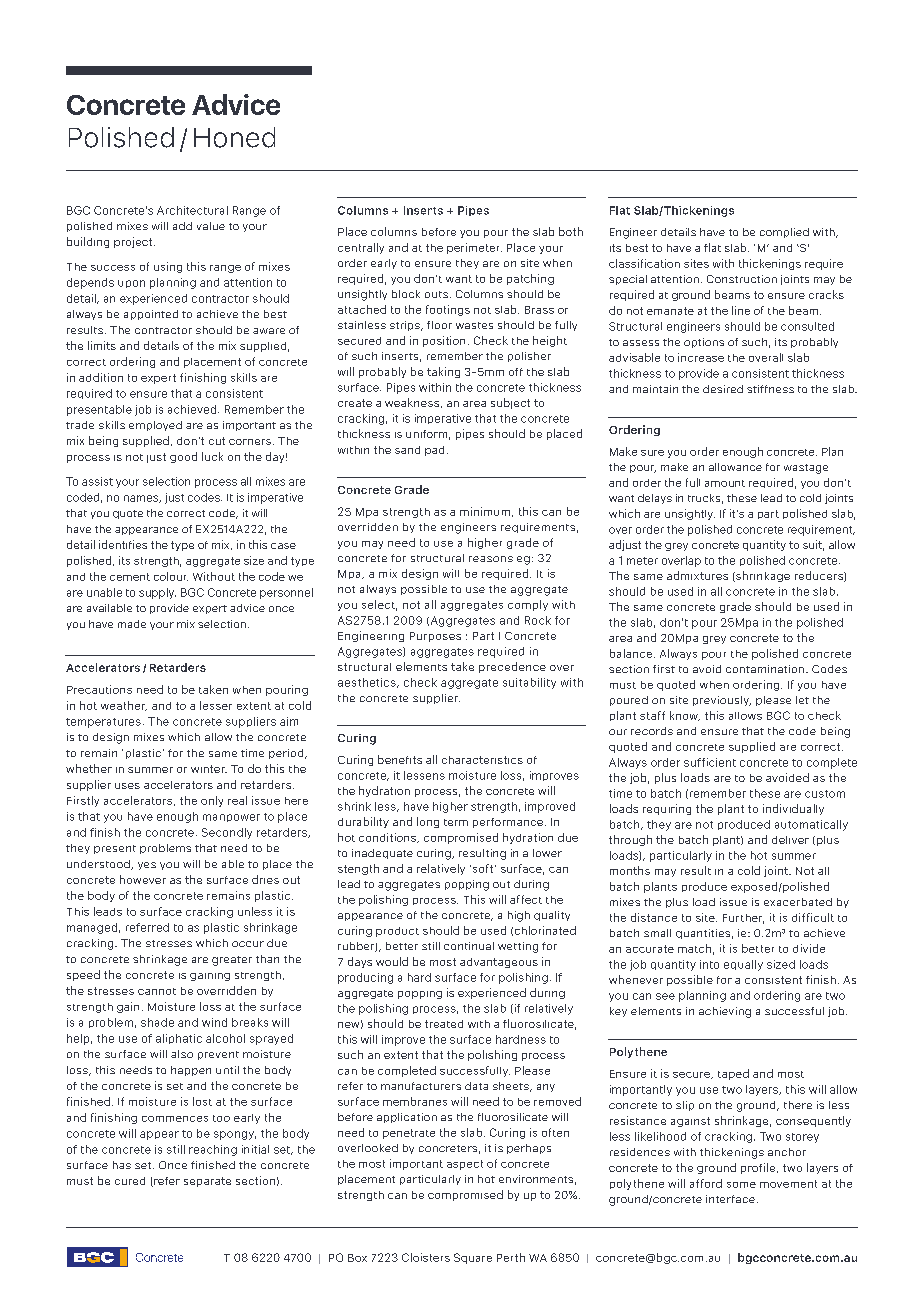 Image resolution: width=924 pixels, height=1308 pixels. I want to click on interface, so click(730, 1199).
